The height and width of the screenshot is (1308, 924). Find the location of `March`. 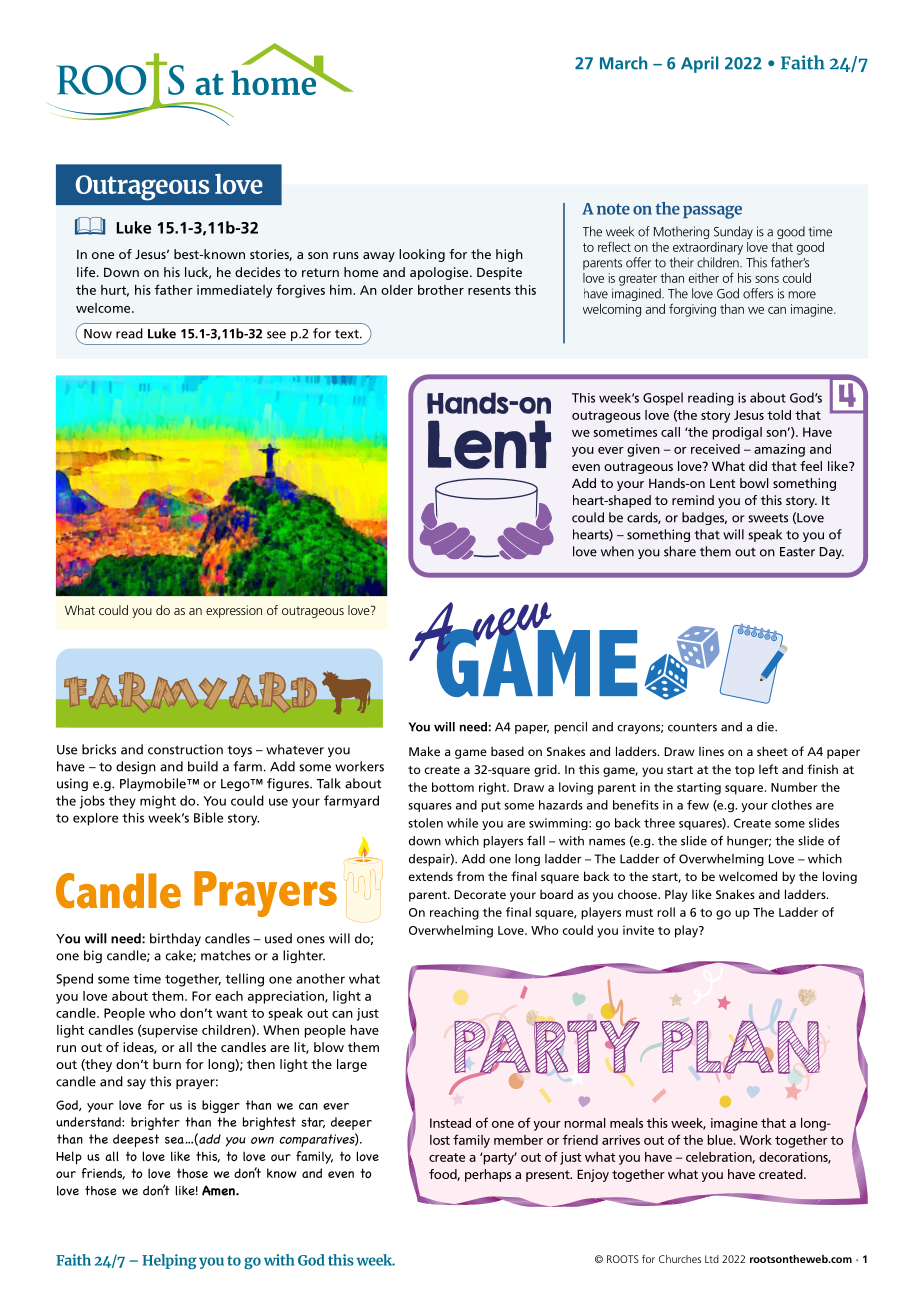

March is located at coordinates (623, 63).
